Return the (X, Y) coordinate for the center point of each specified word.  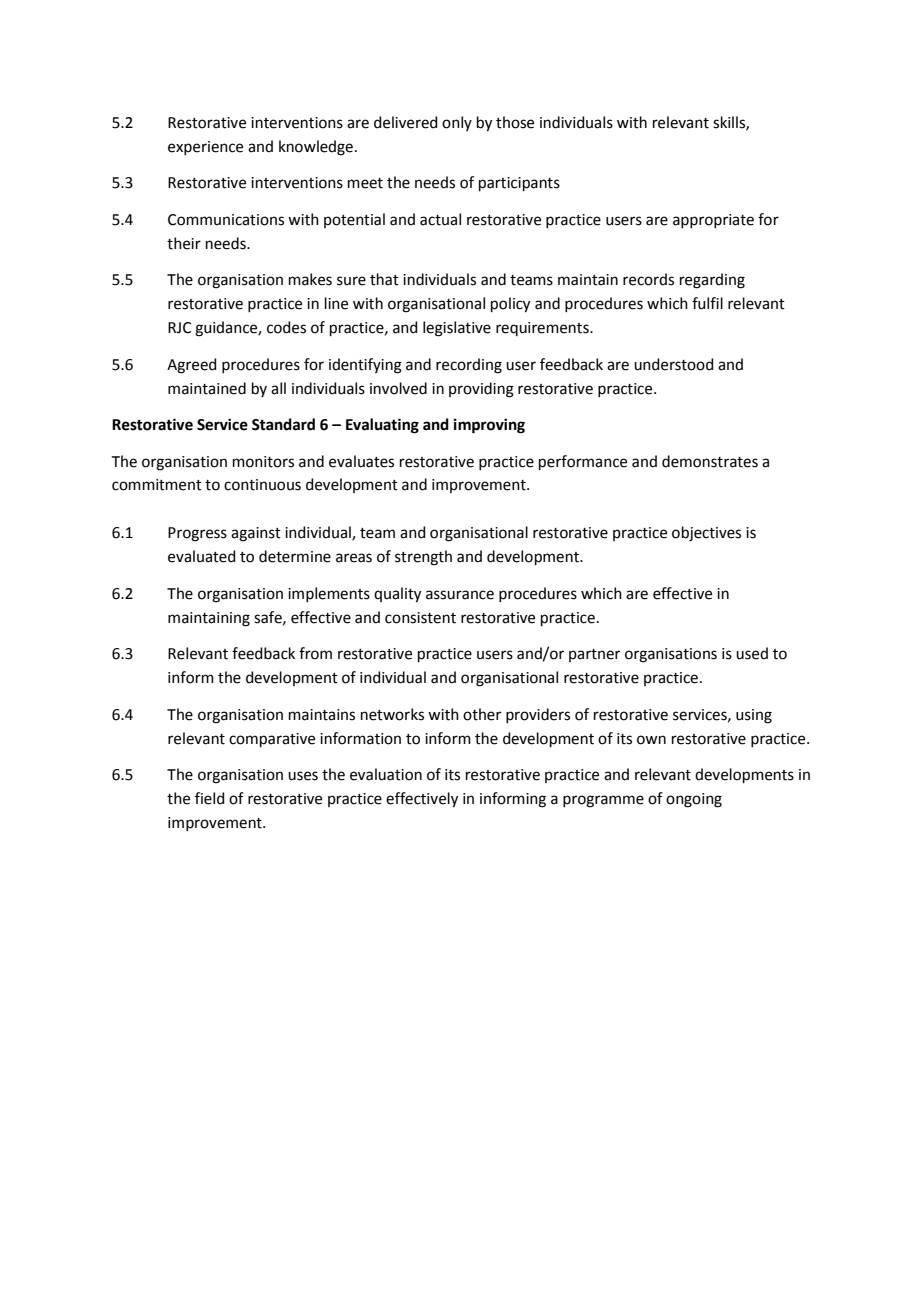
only (457, 123)
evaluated (202, 556)
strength (423, 558)
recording (469, 366)
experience (205, 148)
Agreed (192, 366)
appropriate (713, 221)
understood (674, 364)
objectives (706, 534)
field (210, 798)
